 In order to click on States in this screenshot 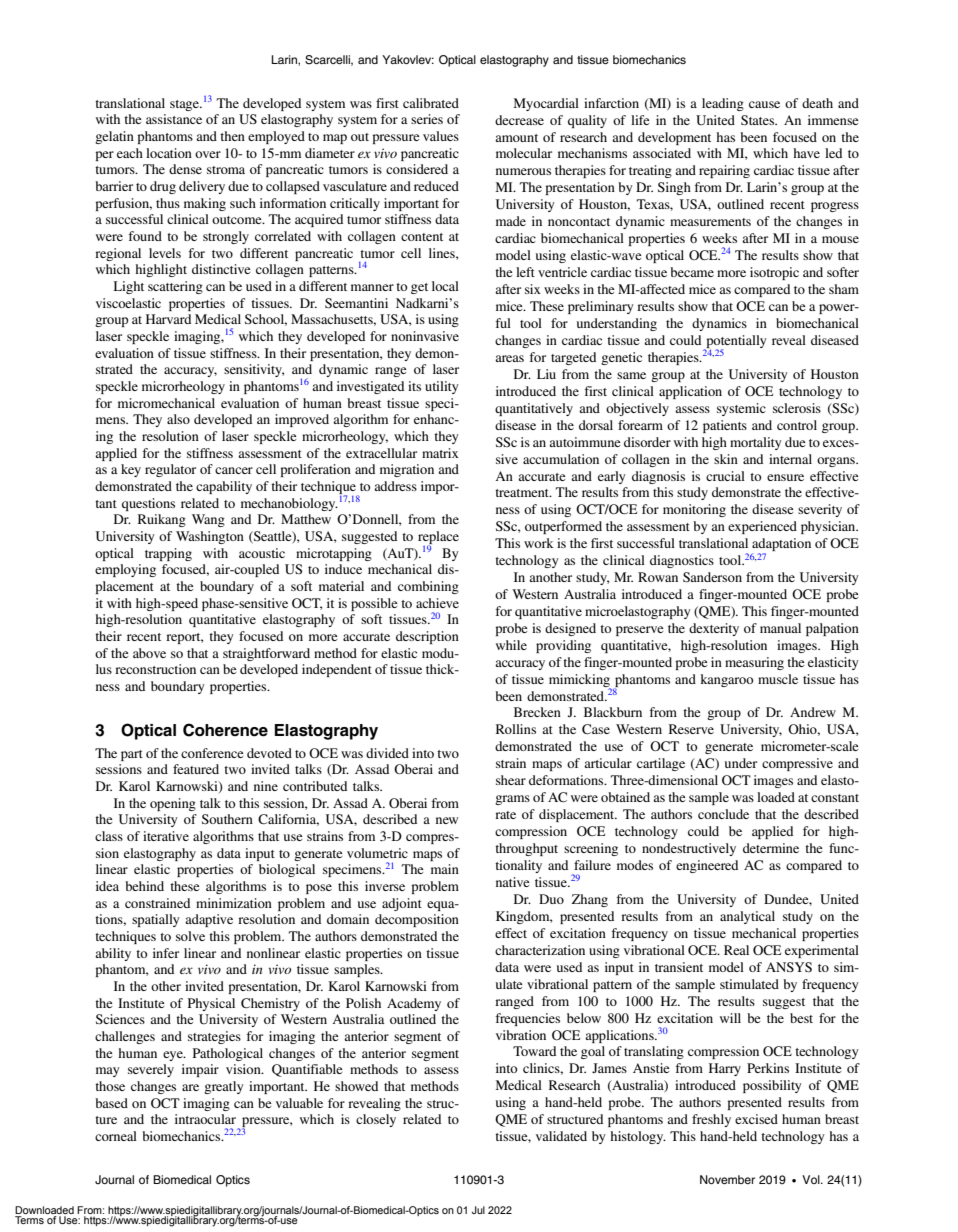, I will do `click(759, 120)`.
